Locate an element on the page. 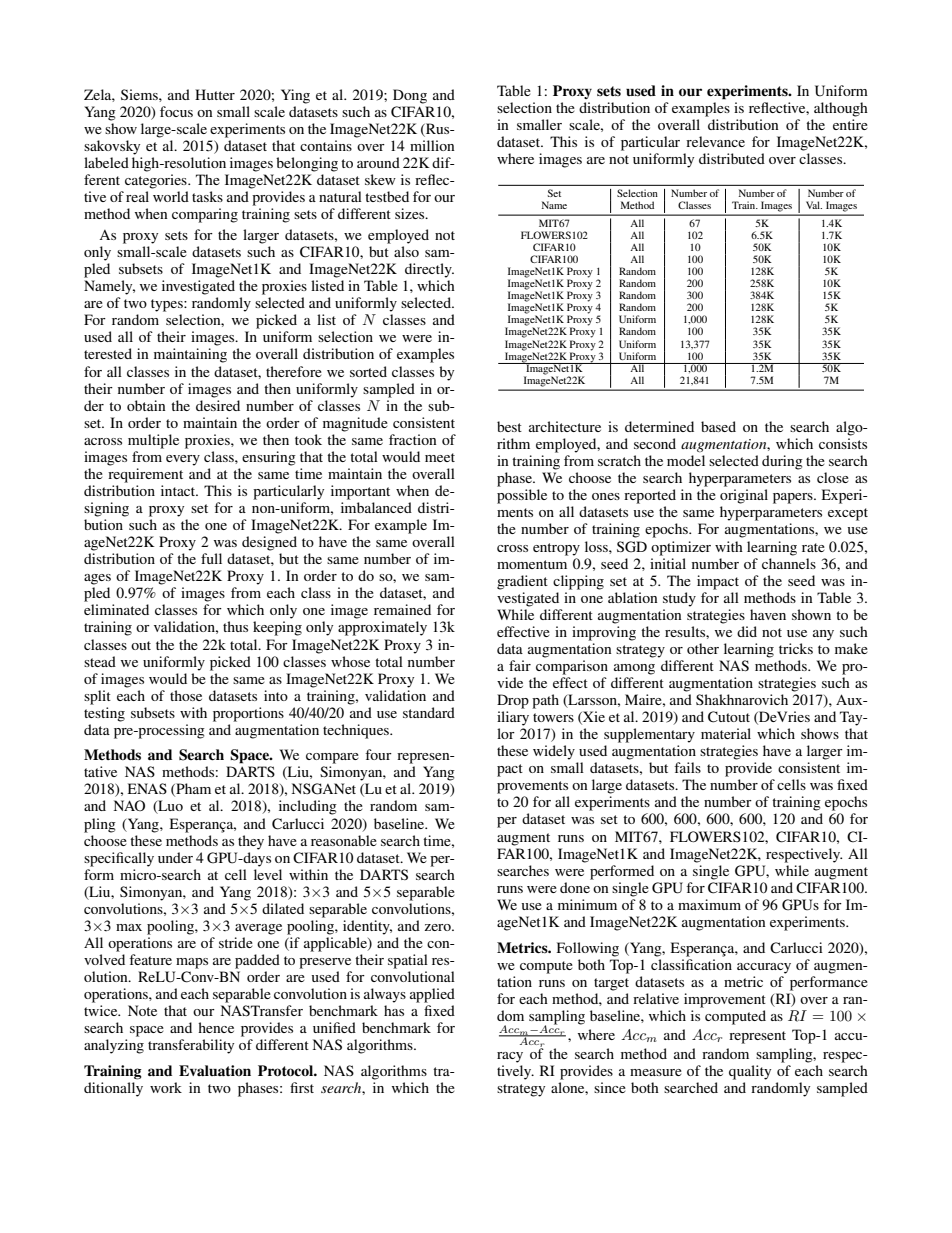  applied is located at coordinates (432, 995).
